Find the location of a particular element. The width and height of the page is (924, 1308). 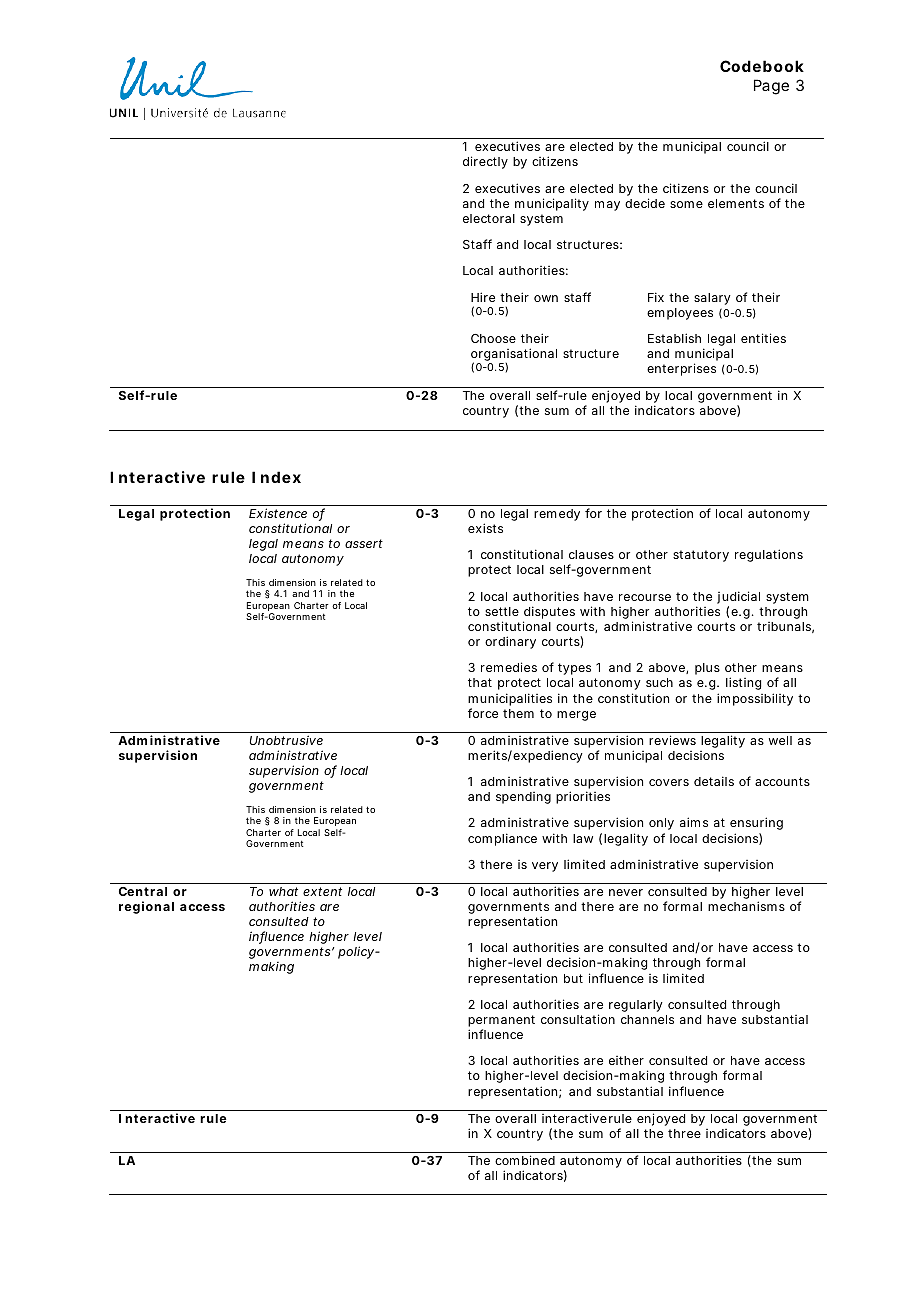

Page is located at coordinates (771, 87).
